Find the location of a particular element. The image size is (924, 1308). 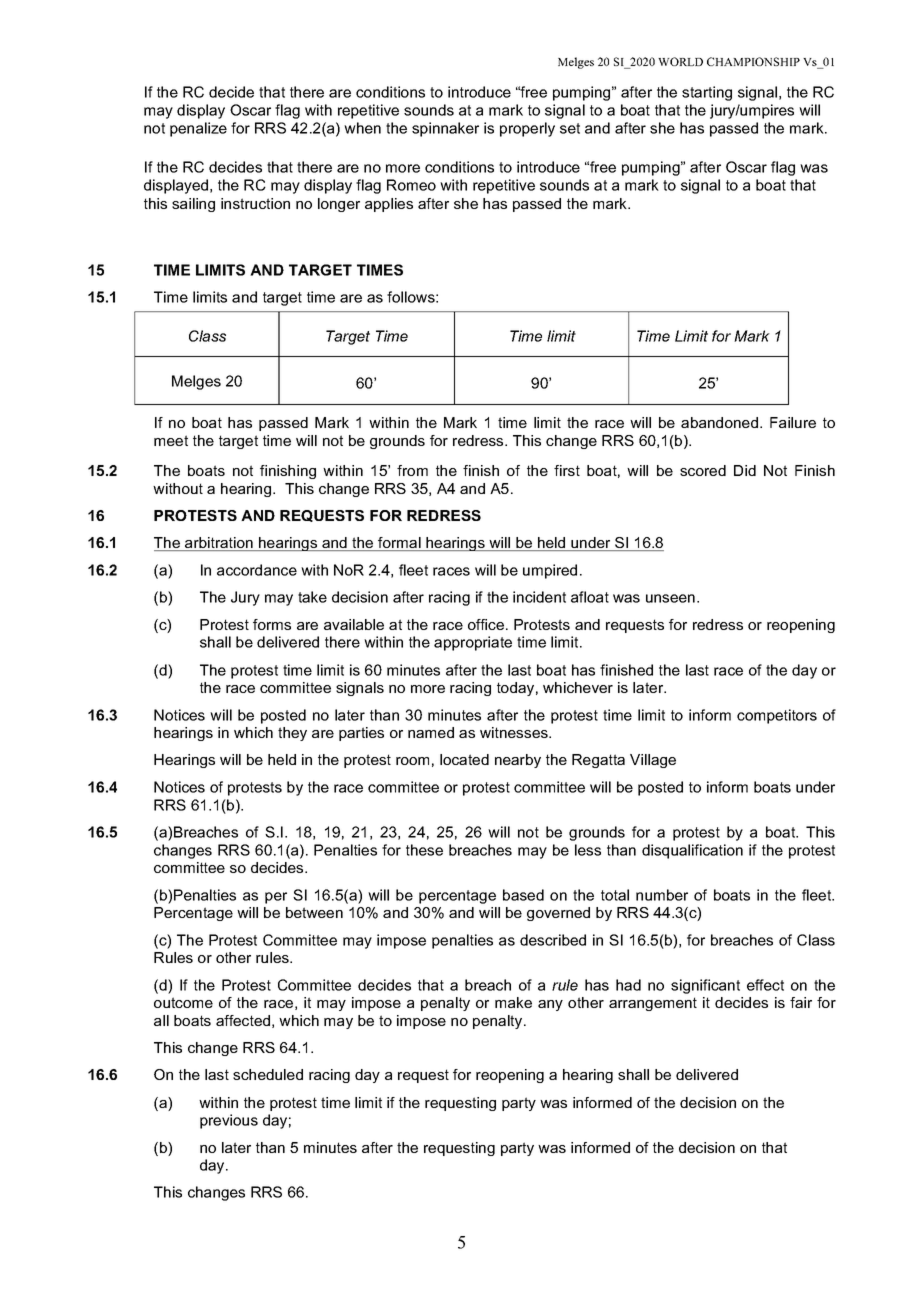

spinnaker is located at coordinates (445, 129).
